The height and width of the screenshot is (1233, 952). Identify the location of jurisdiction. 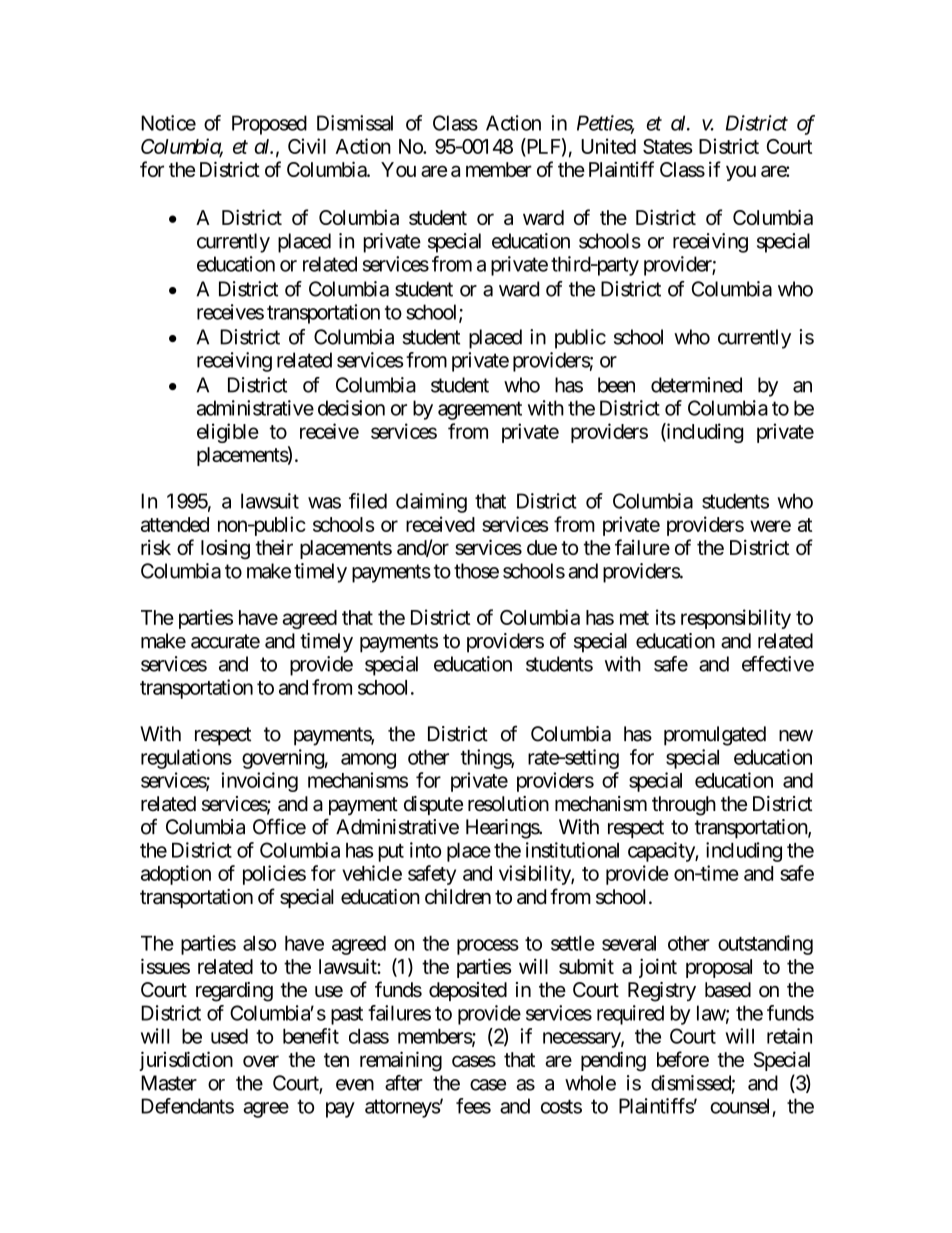
(186, 1061).
